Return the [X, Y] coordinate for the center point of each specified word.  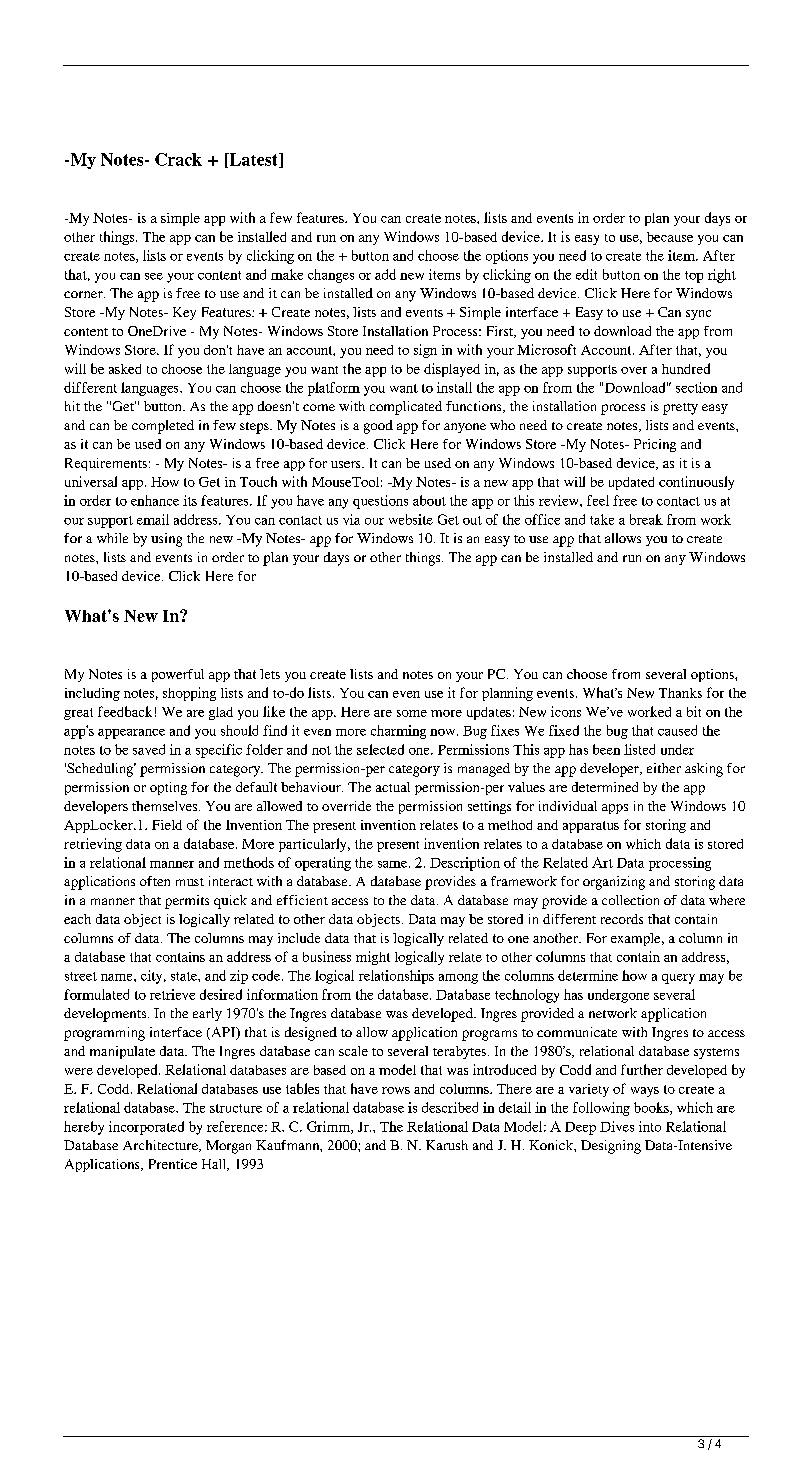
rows [396, 1090]
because [670, 237]
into [650, 1126]
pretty [680, 409]
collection [630, 900]
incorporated [146, 1128]
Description [465, 864]
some [412, 713]
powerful [178, 675]
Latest [253, 160]
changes [331, 276]
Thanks [680, 693]
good [378, 427]
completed [163, 427]
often [155, 881]
